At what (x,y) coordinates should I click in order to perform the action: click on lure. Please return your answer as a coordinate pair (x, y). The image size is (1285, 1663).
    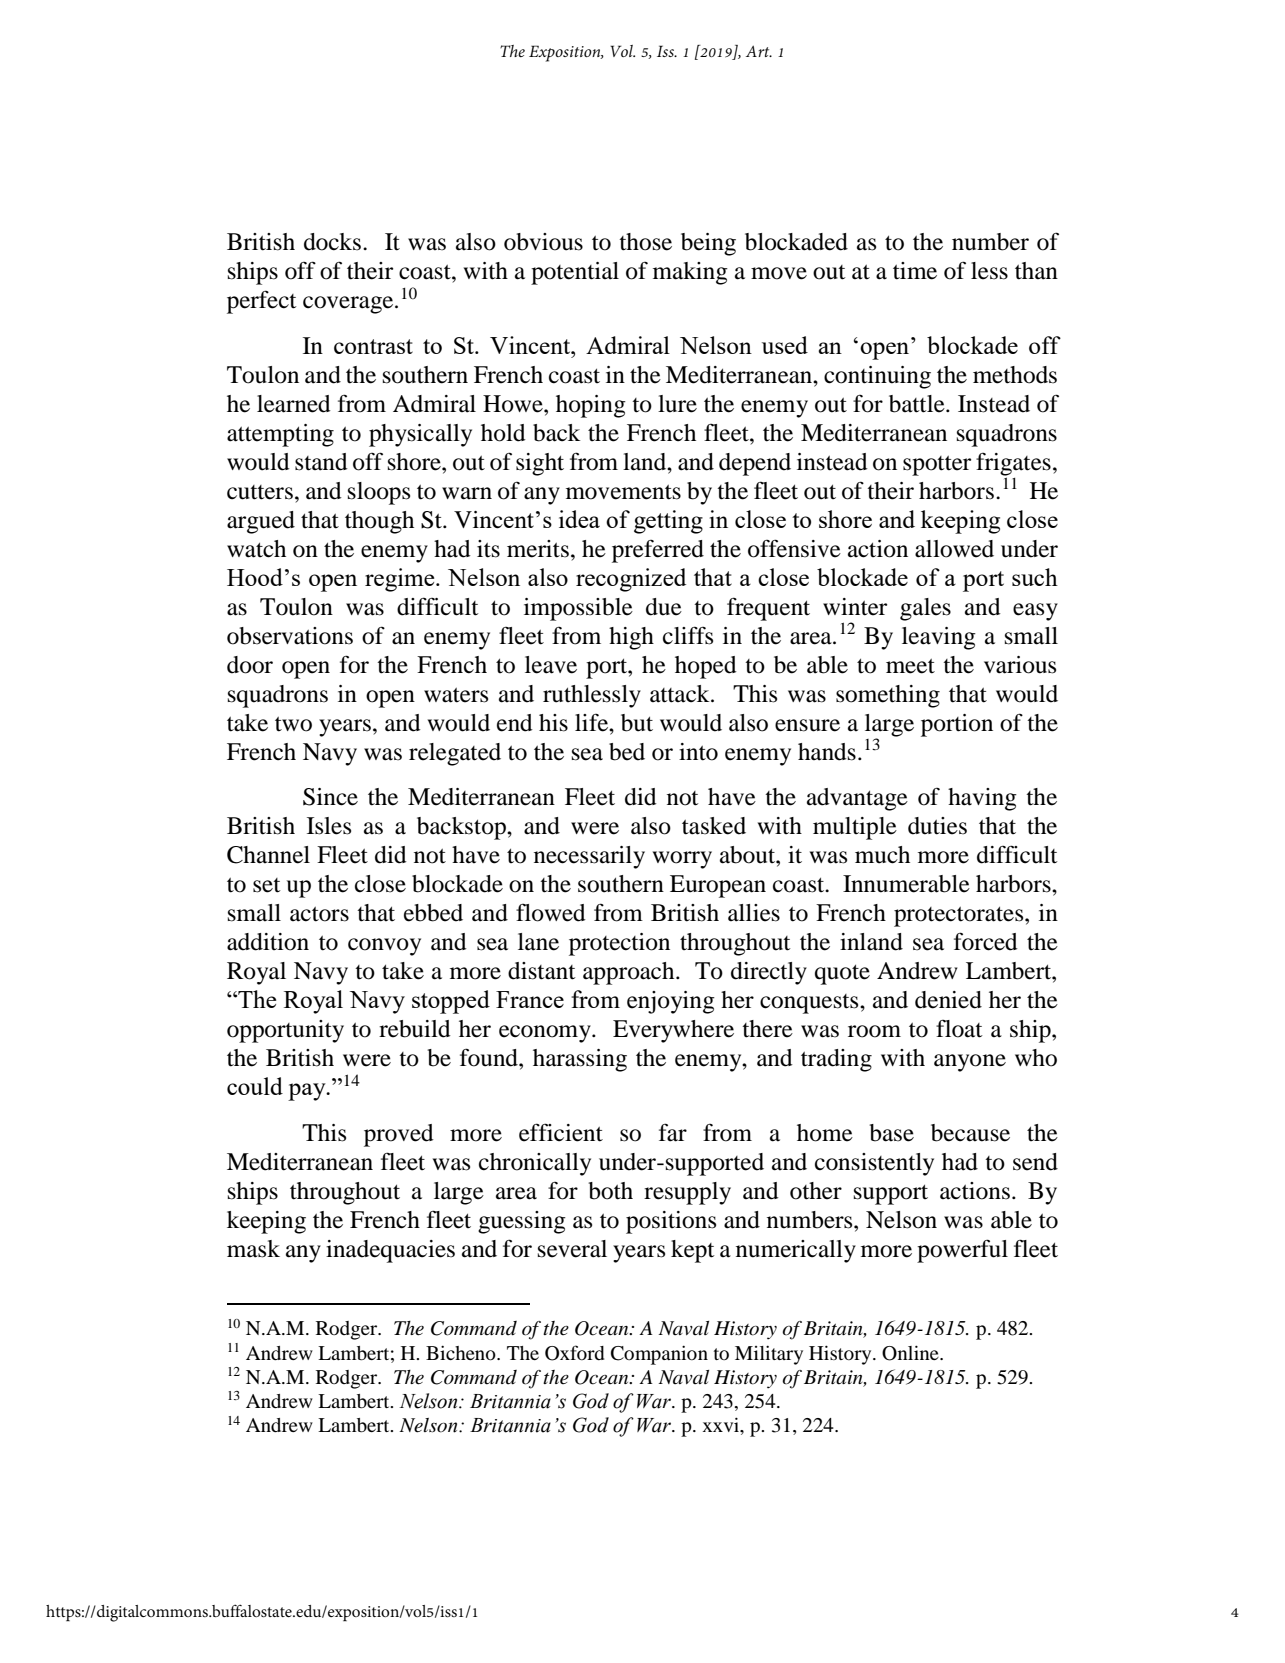
    Looking at the image, I should click on (677, 404).
